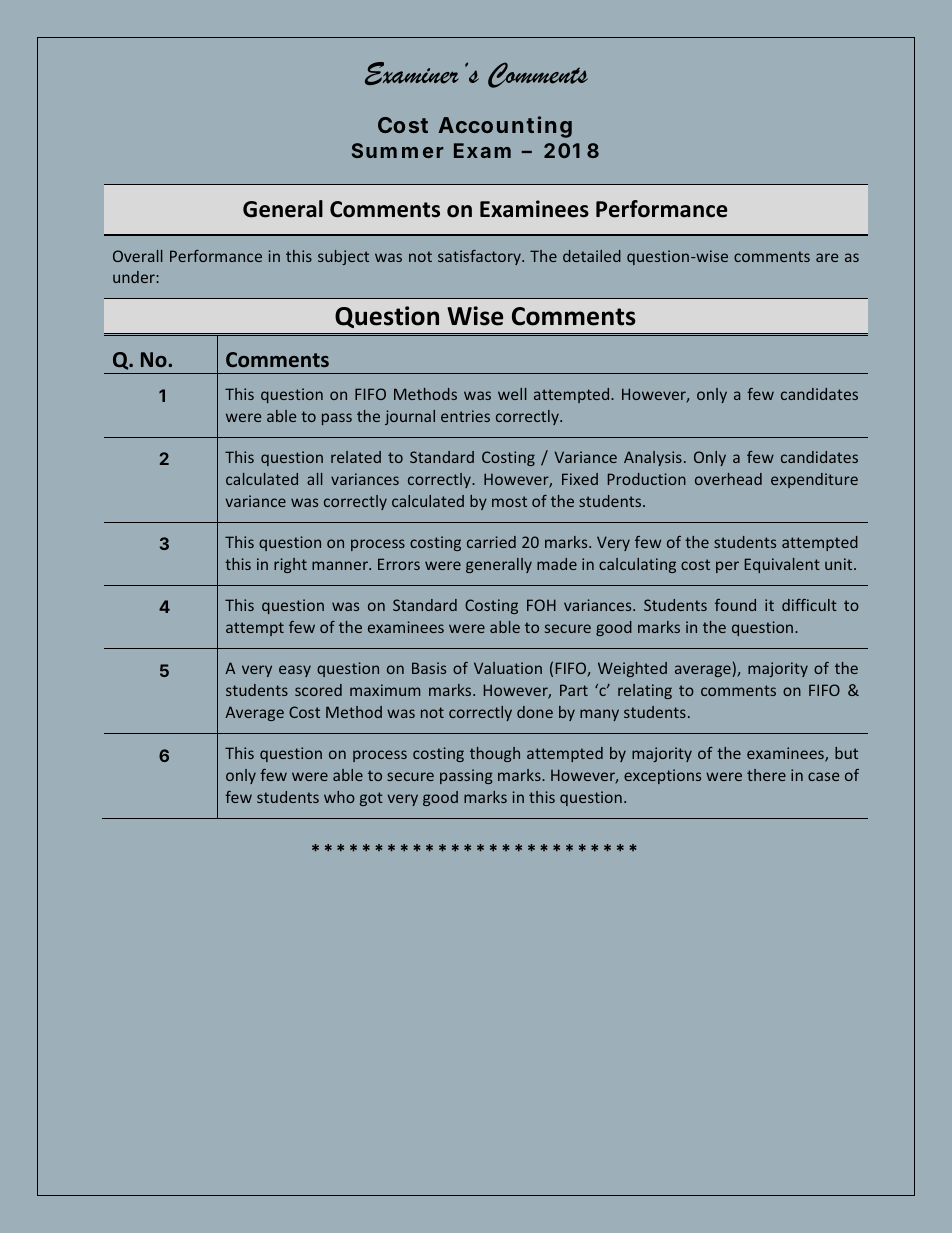  I want to click on right, so click(290, 565).
